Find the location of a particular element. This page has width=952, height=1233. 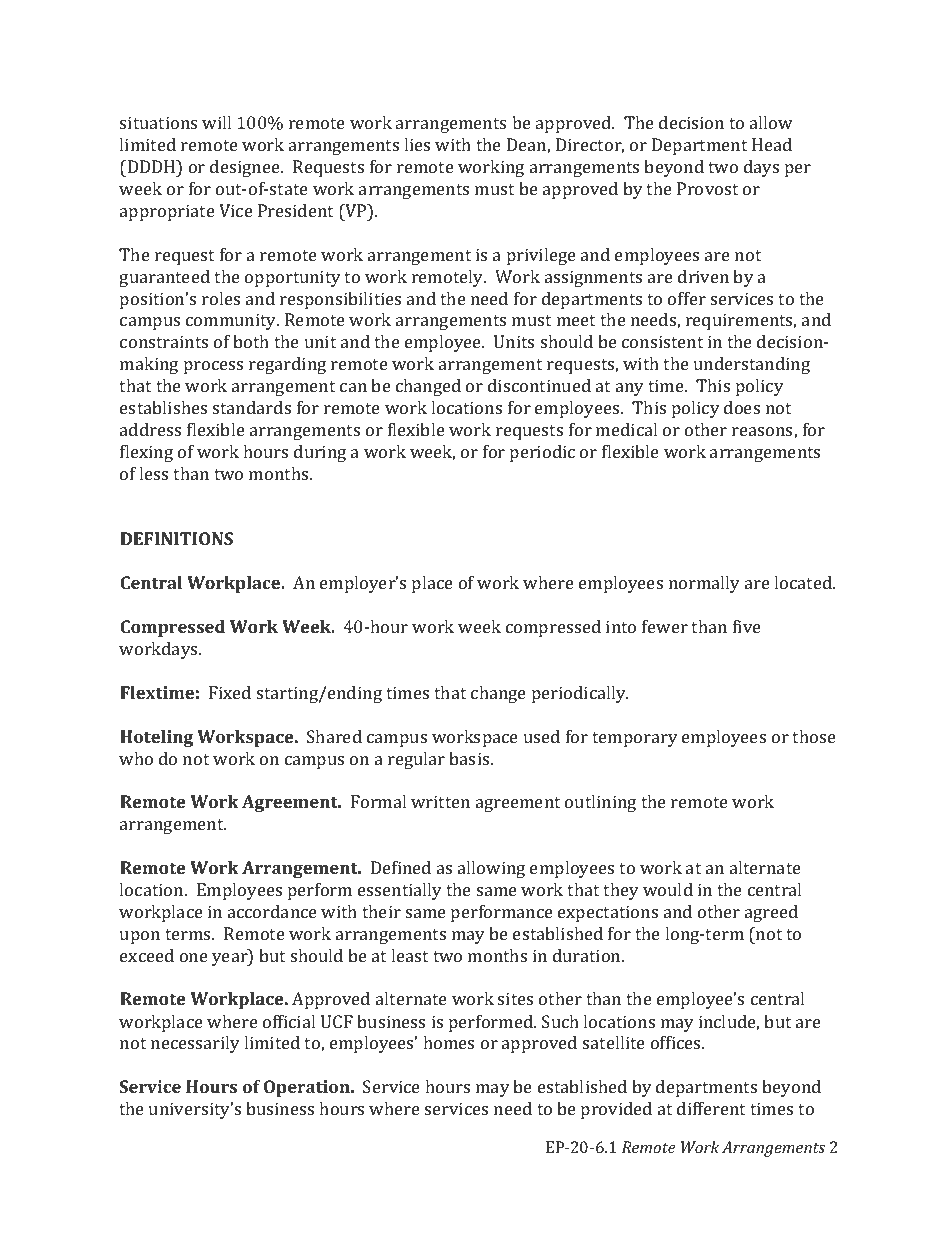

Fixed is located at coordinates (230, 692).
